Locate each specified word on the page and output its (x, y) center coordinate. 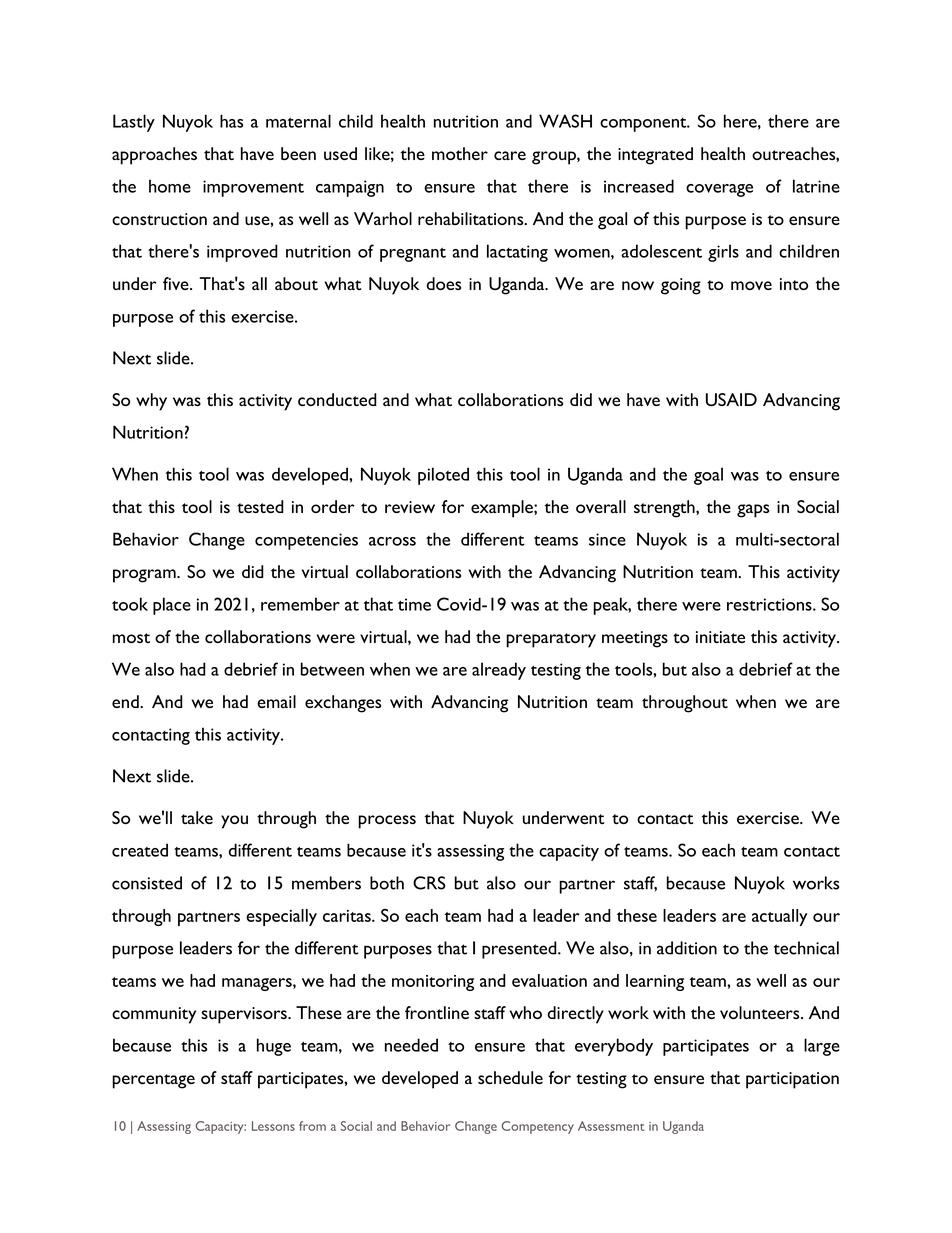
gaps (753, 511)
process (387, 822)
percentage (153, 1081)
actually (779, 917)
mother (460, 153)
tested (260, 506)
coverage (719, 190)
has (231, 121)
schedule (510, 1077)
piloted (443, 476)
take (197, 817)
